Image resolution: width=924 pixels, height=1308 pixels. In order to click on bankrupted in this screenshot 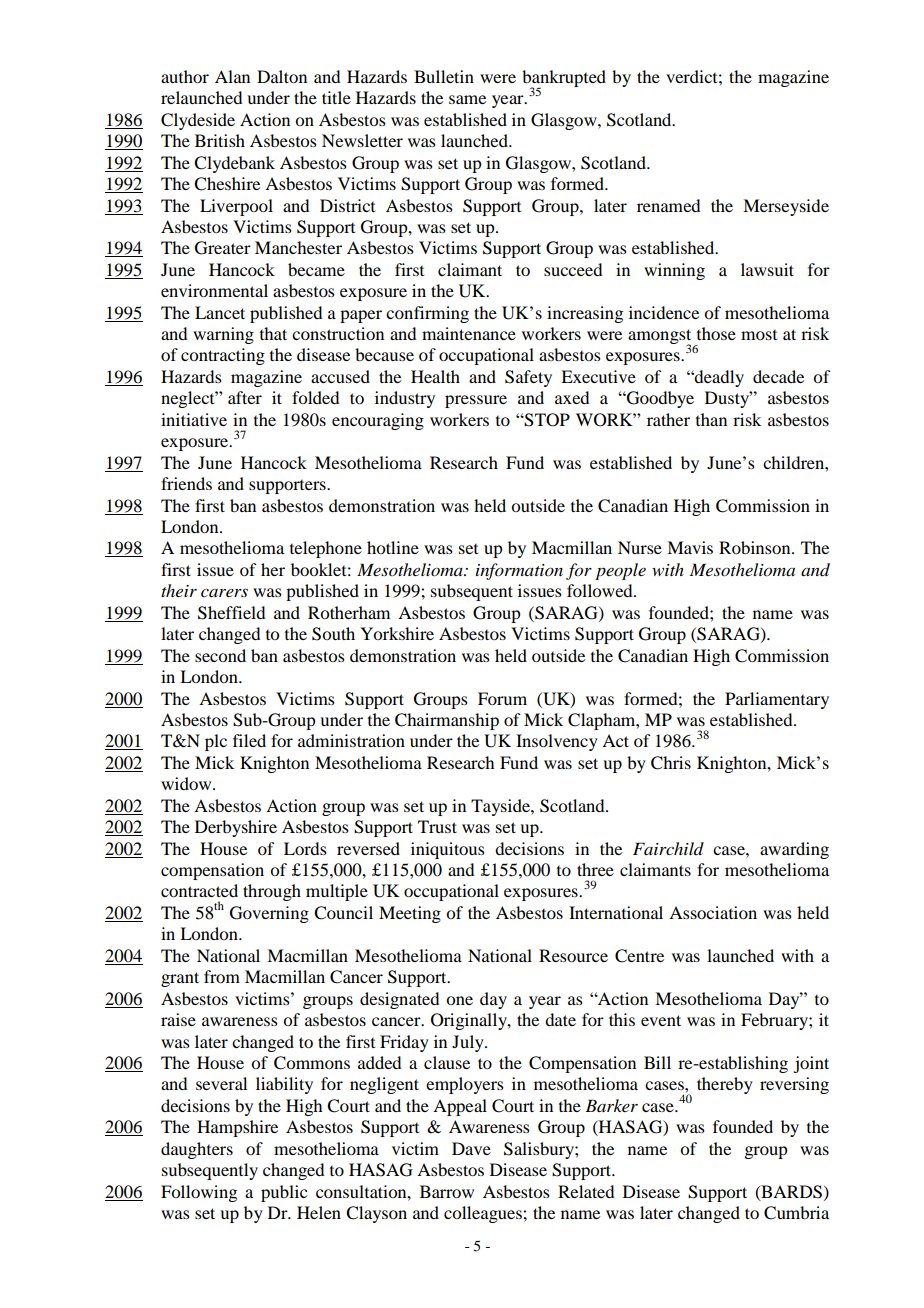, I will do `click(564, 79)`.
